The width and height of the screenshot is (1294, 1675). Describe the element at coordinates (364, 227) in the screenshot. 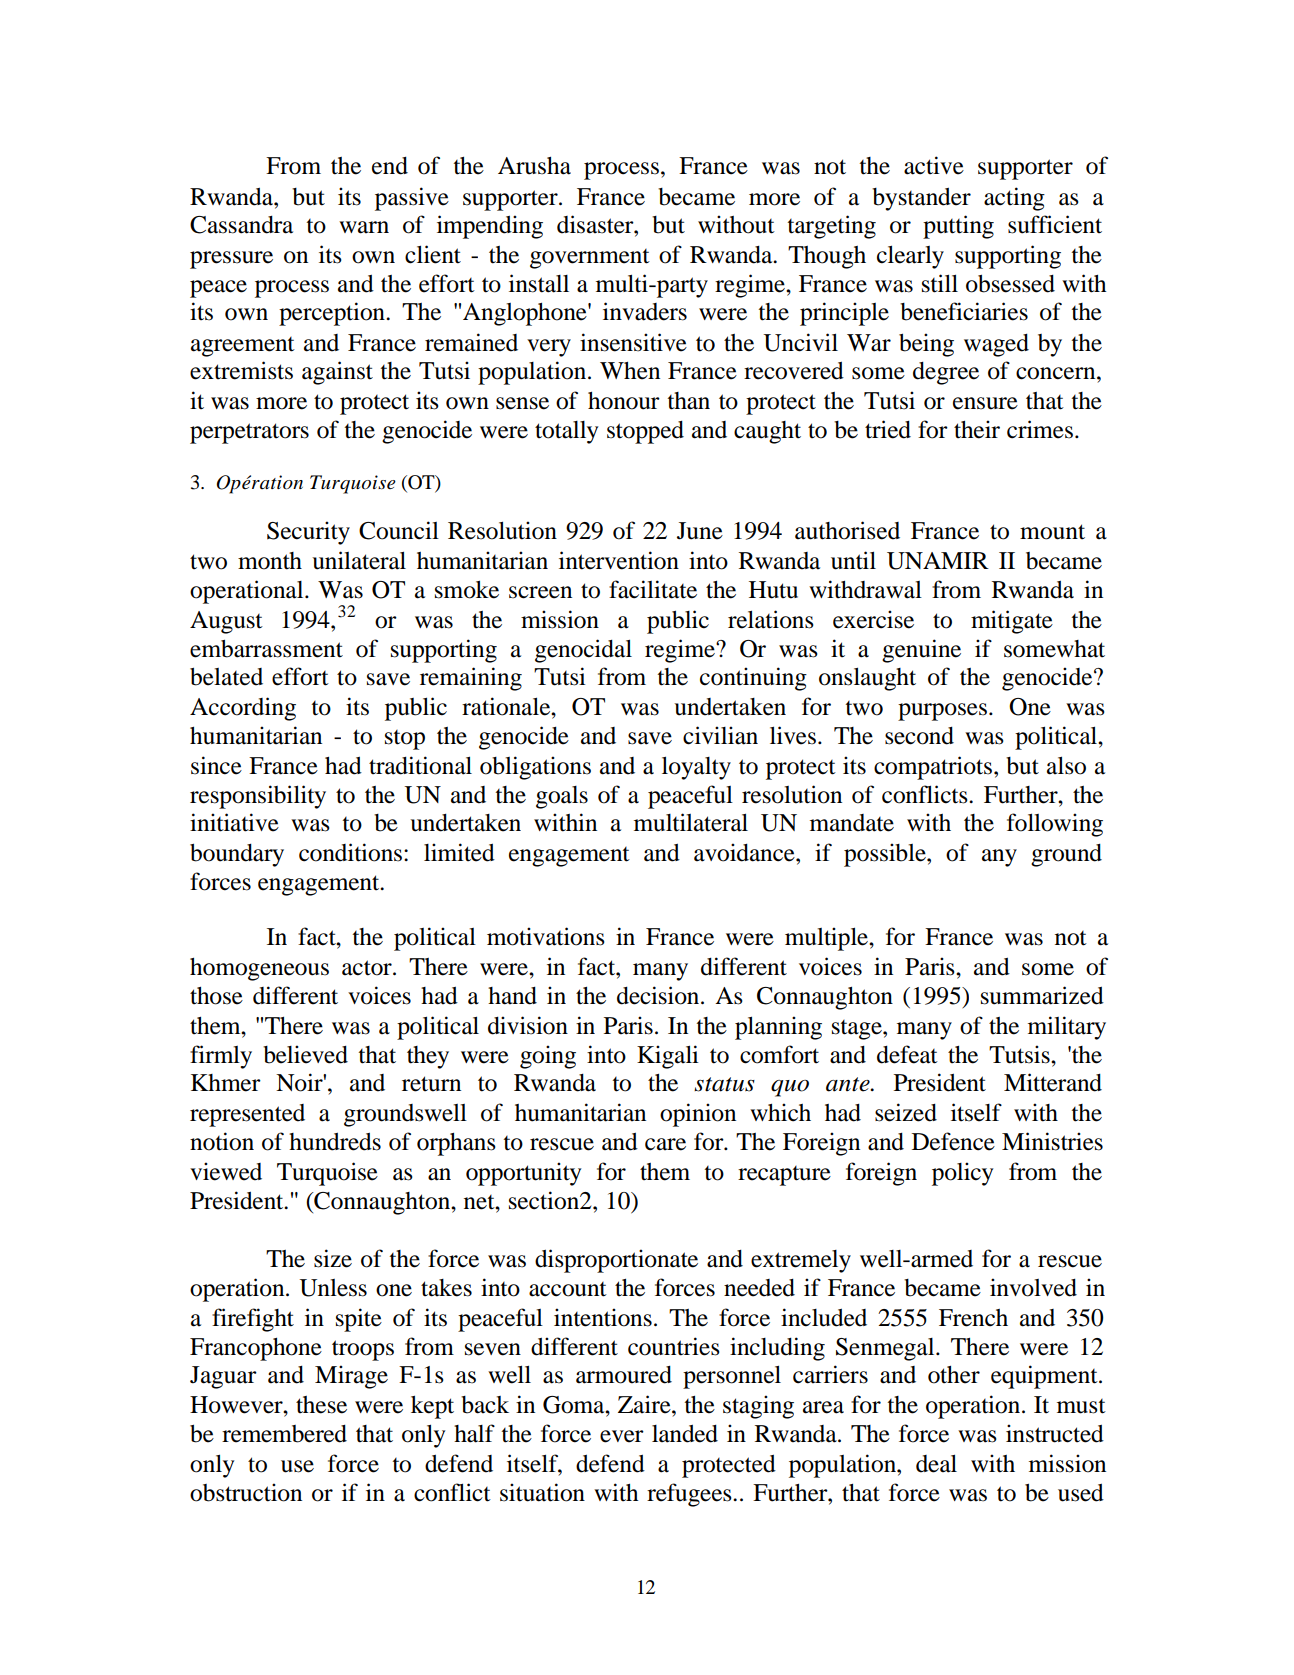

I see `warn` at that location.
